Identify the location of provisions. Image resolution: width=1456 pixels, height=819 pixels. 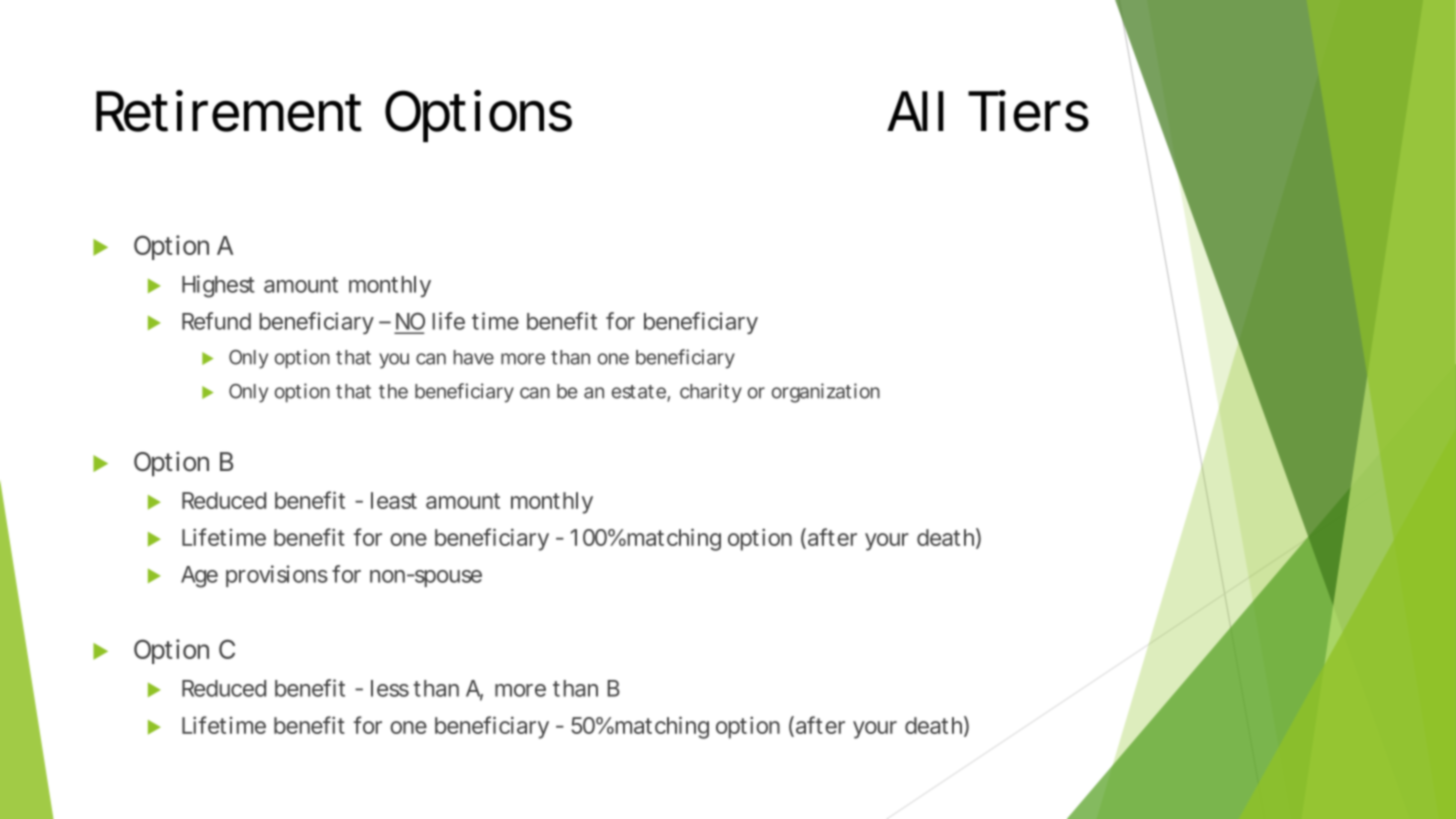
(277, 576).
